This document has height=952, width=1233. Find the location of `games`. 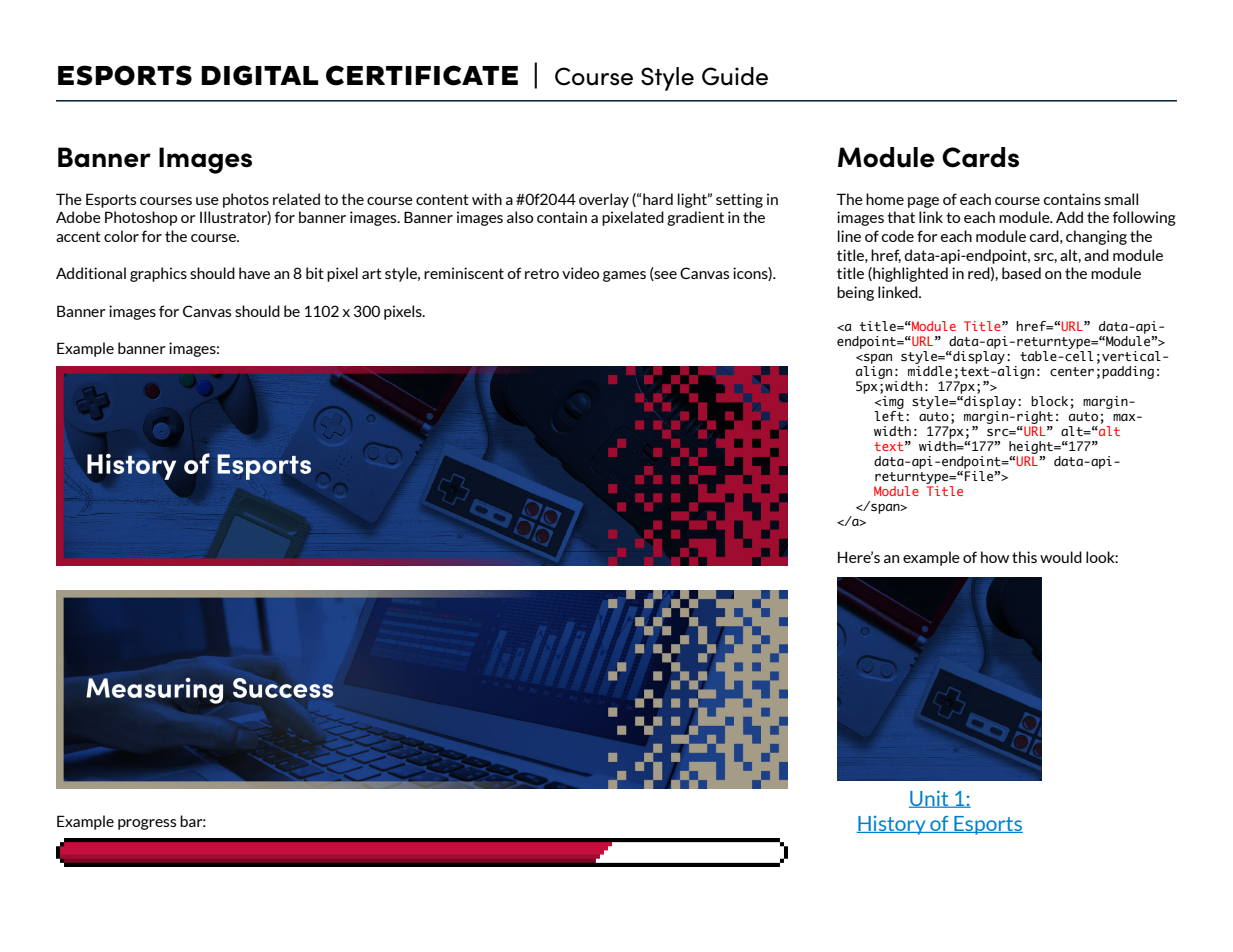

games is located at coordinates (624, 276).
